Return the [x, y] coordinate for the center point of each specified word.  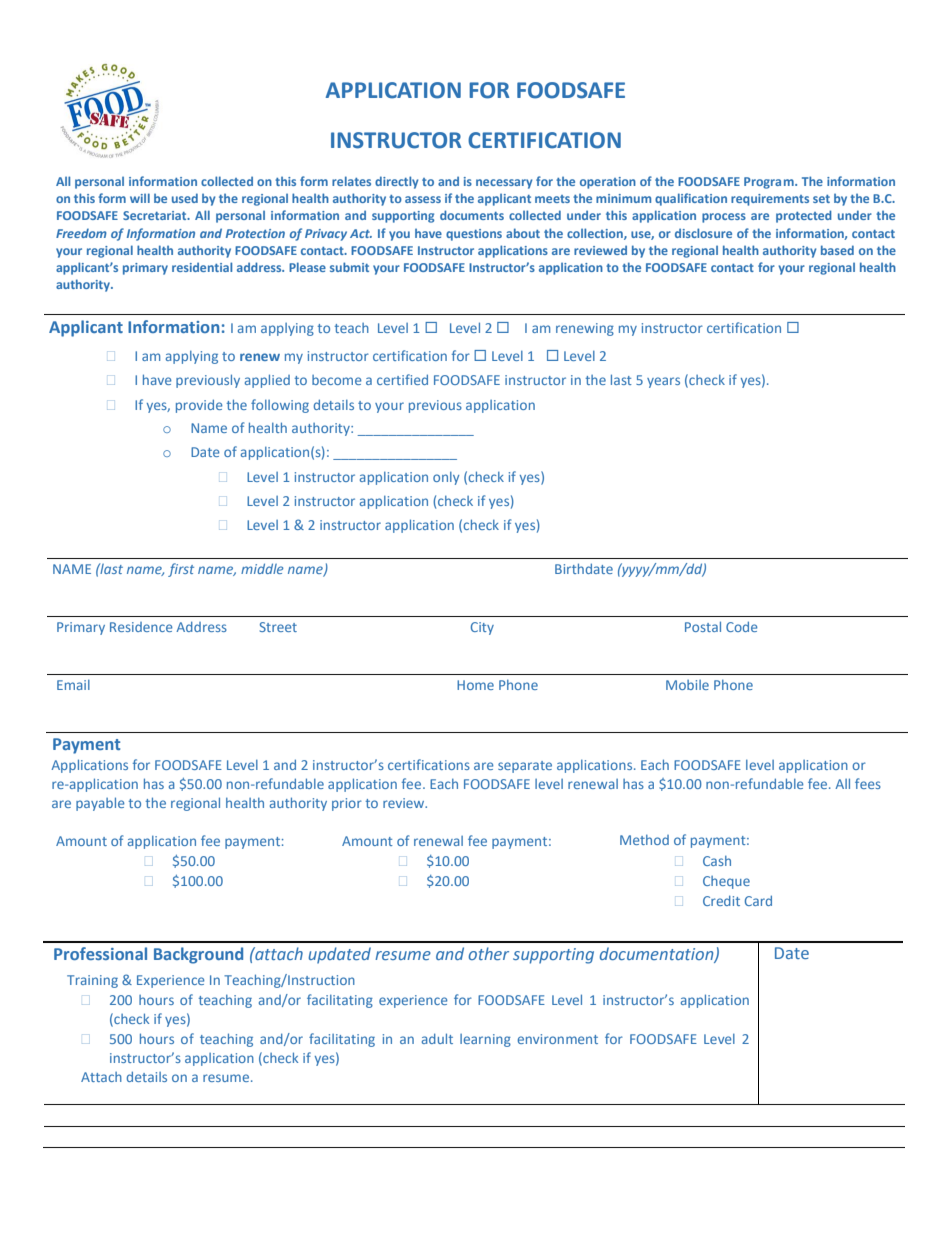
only [446, 478]
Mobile [687, 685]
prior [347, 804]
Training [92, 981]
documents [472, 215]
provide [199, 406]
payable [100, 804]
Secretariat [156, 215]
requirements [770, 200]
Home [475, 685]
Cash [717, 861]
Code [742, 626]
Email [73, 685]
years [663, 382]
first [181, 570]
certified [402, 379]
